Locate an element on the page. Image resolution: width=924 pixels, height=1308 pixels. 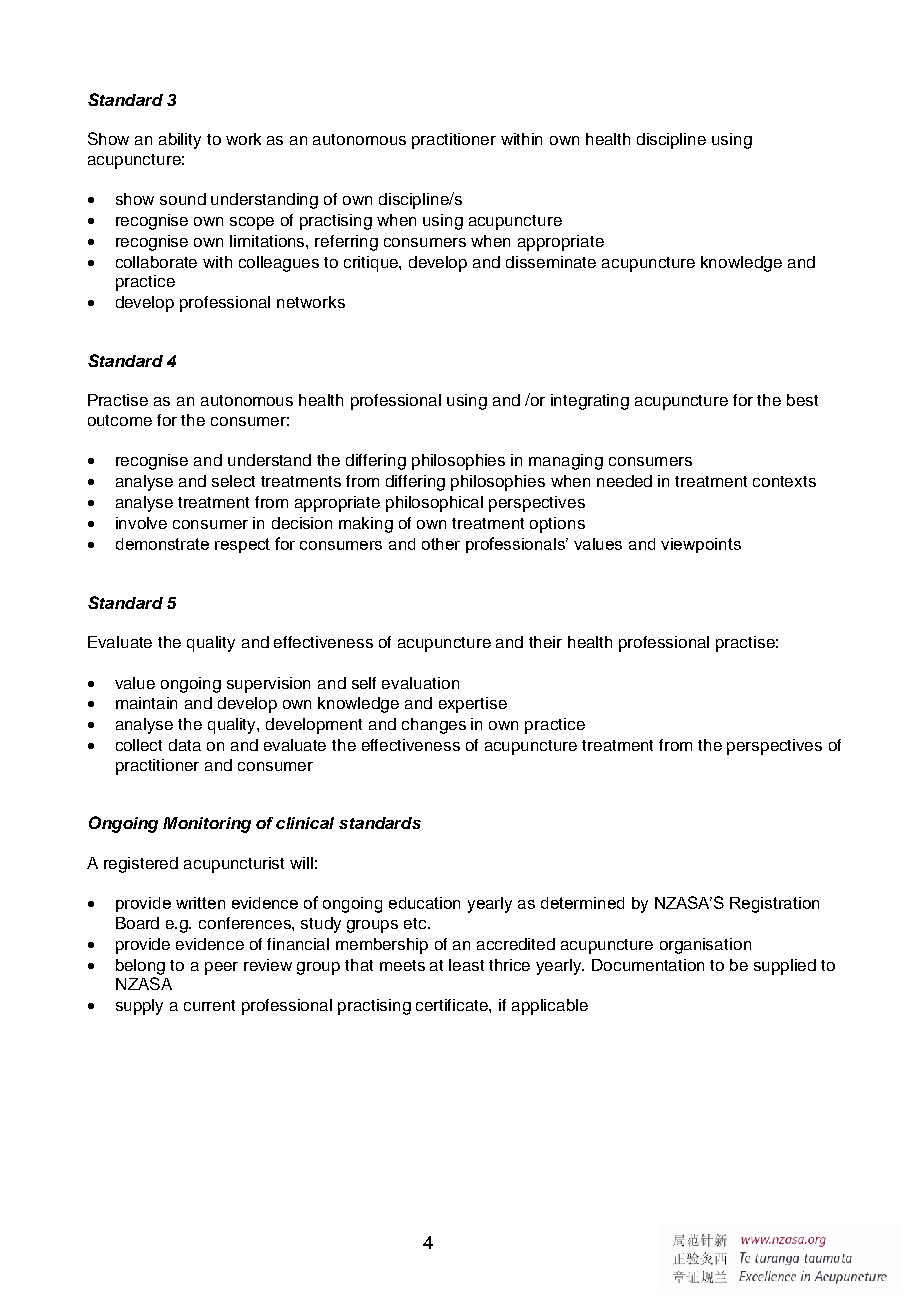
referring is located at coordinates (346, 243).
